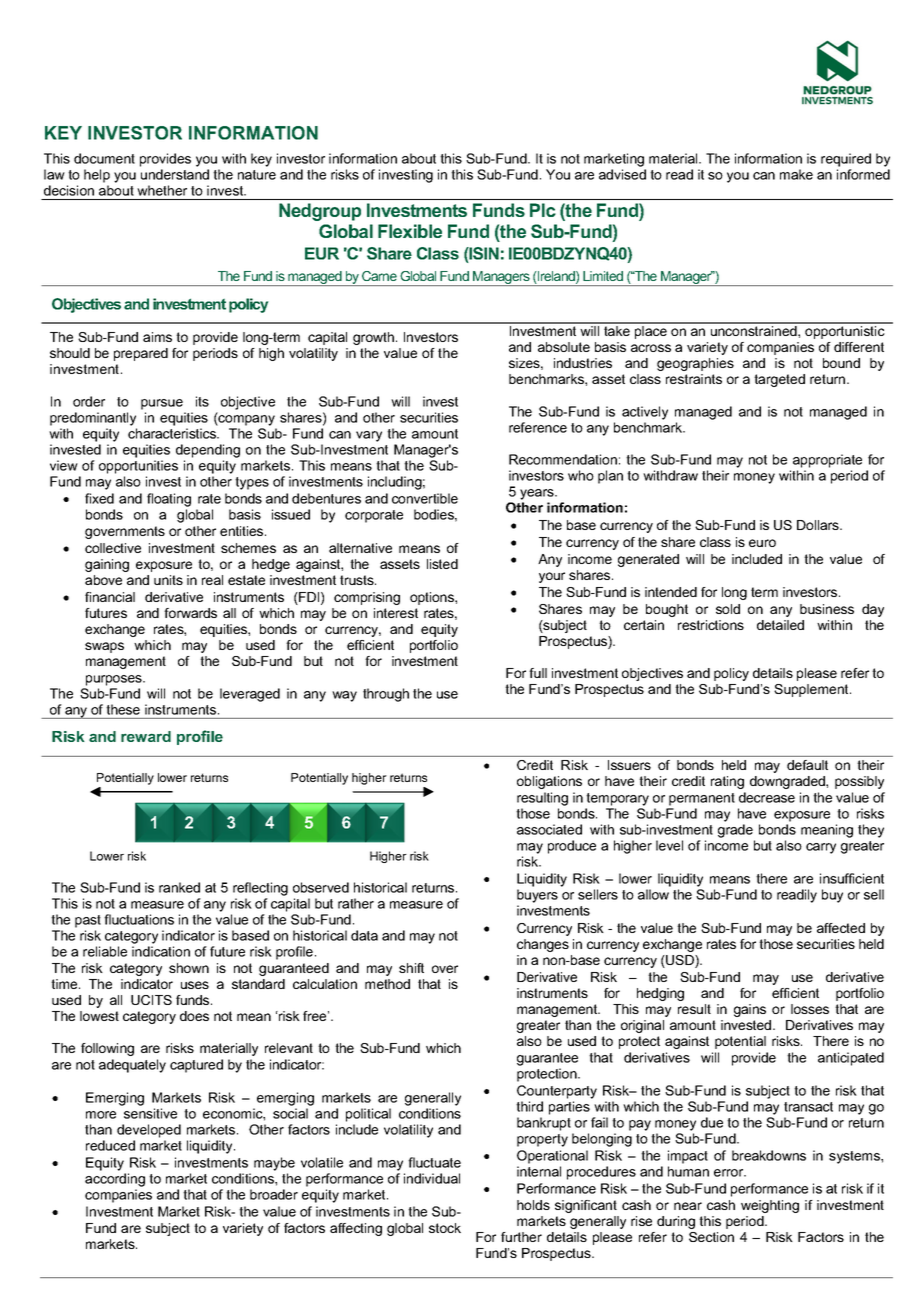 This document has height=1307, width=924. I want to click on make, so click(796, 174).
